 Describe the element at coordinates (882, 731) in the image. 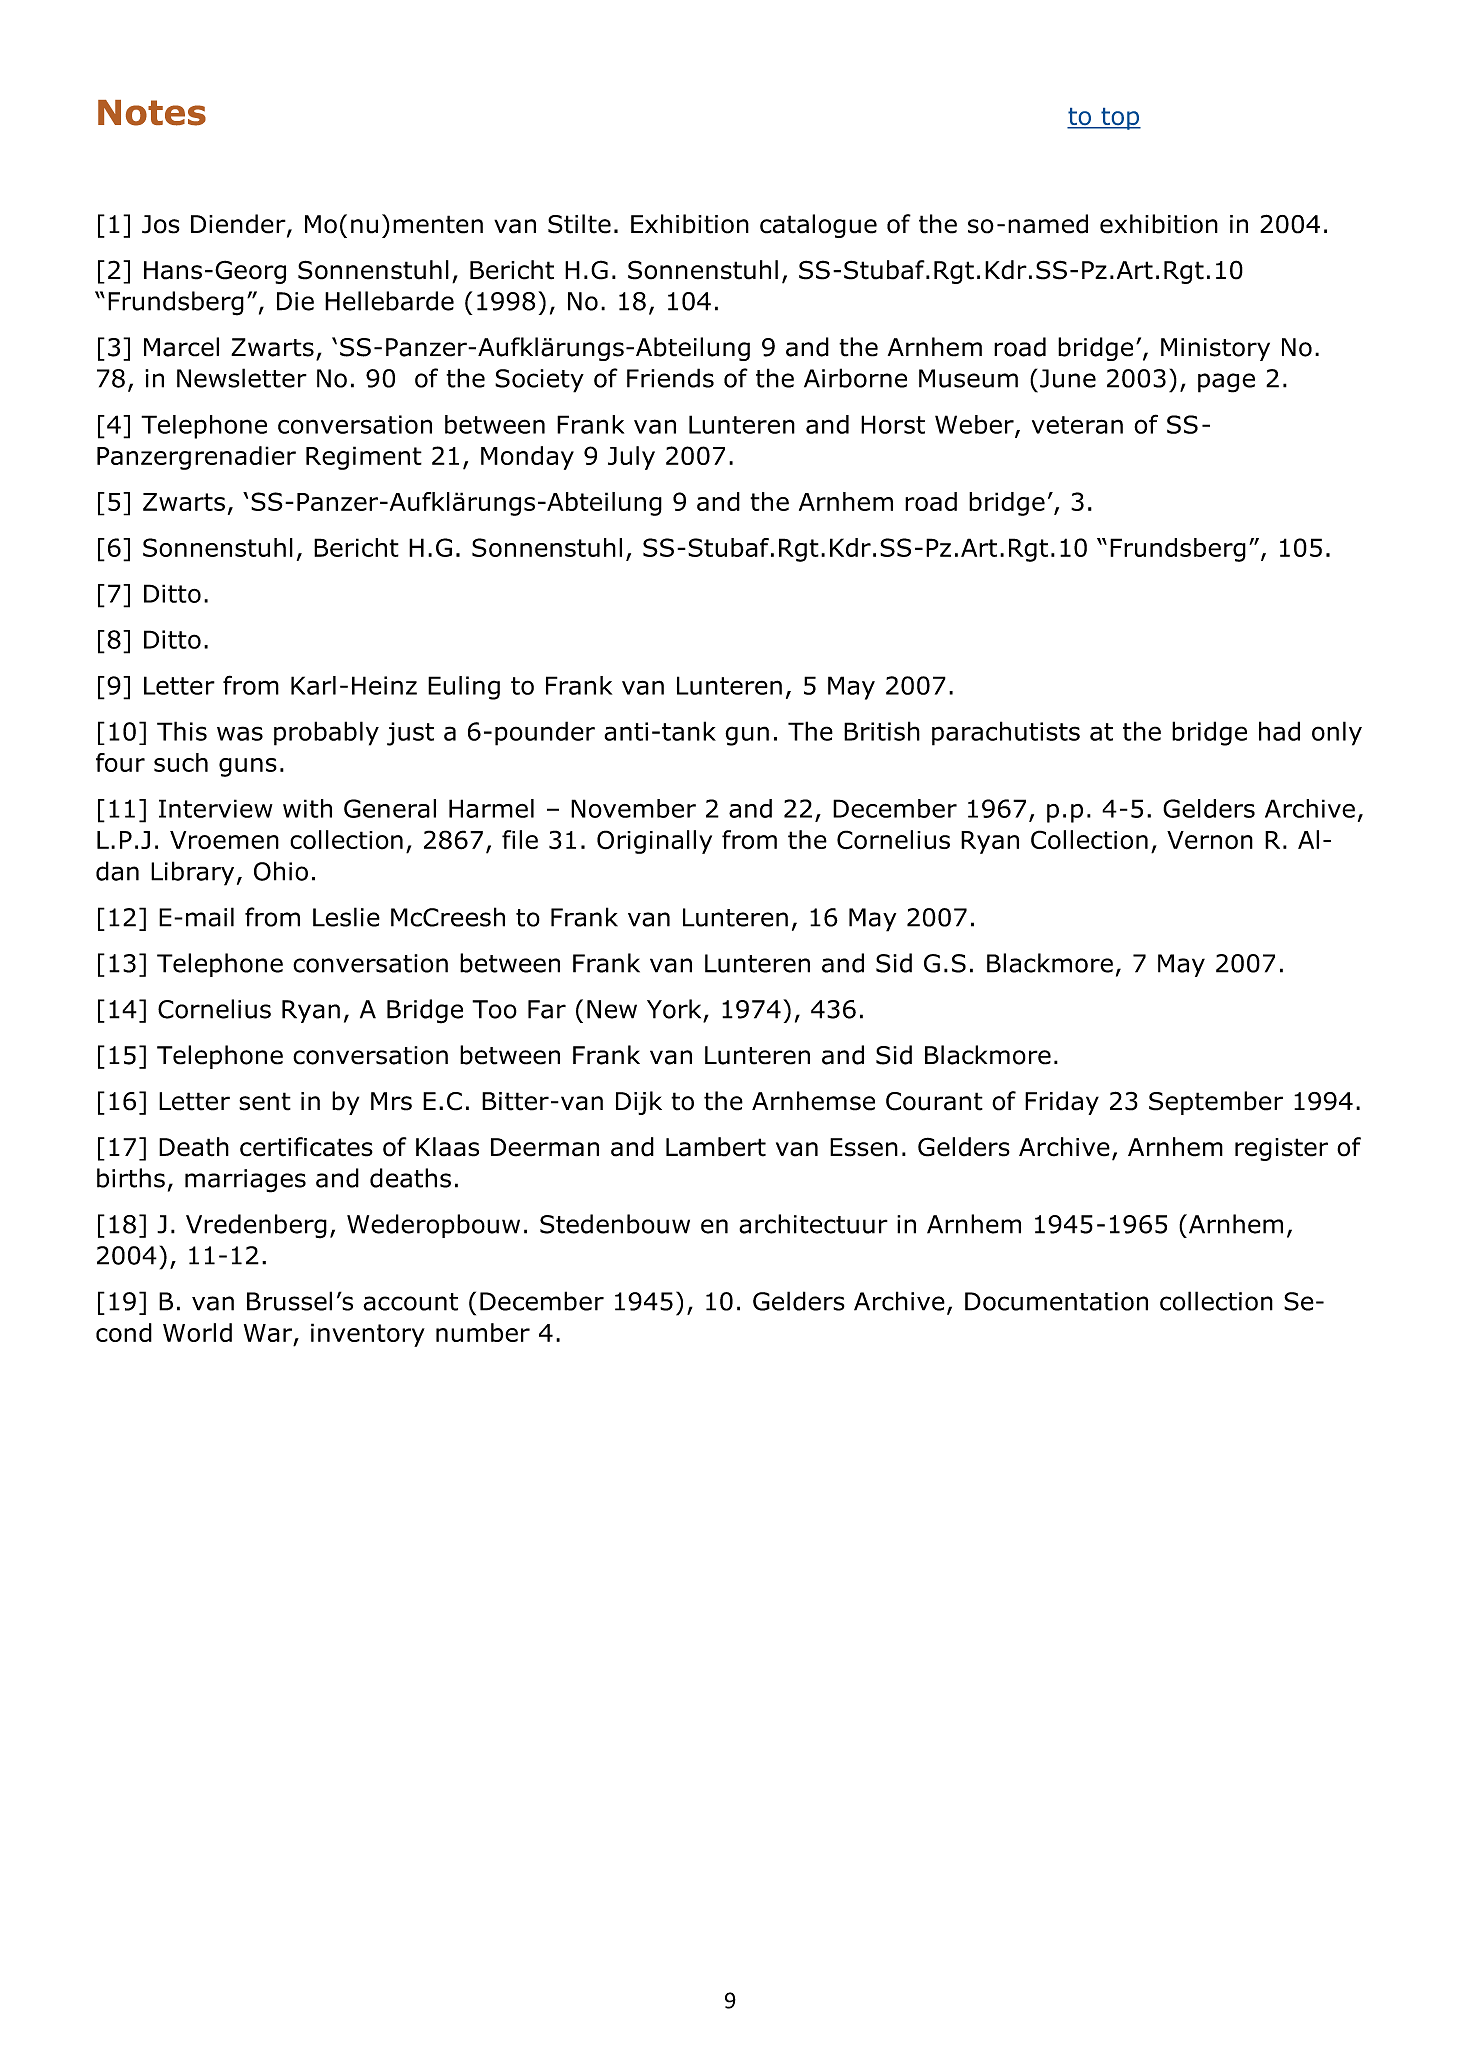

I see `British` at that location.
